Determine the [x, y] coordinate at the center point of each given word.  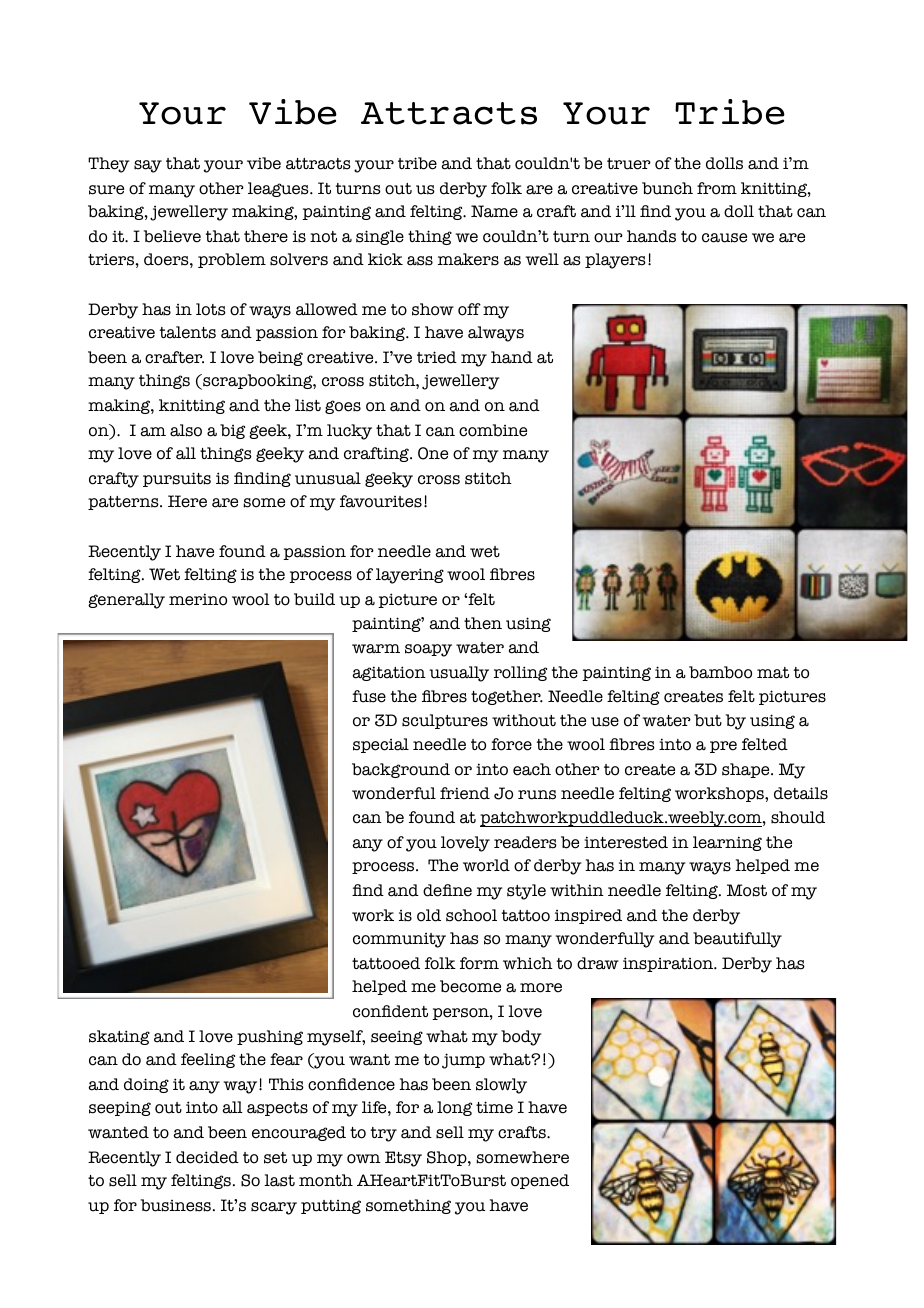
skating [119, 1037]
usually [459, 674]
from [717, 188]
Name [494, 211]
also [186, 430]
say [148, 166]
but [708, 720]
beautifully [737, 940]
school [471, 915]
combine [493, 430]
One [433, 453]
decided [207, 1157]
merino [198, 599]
